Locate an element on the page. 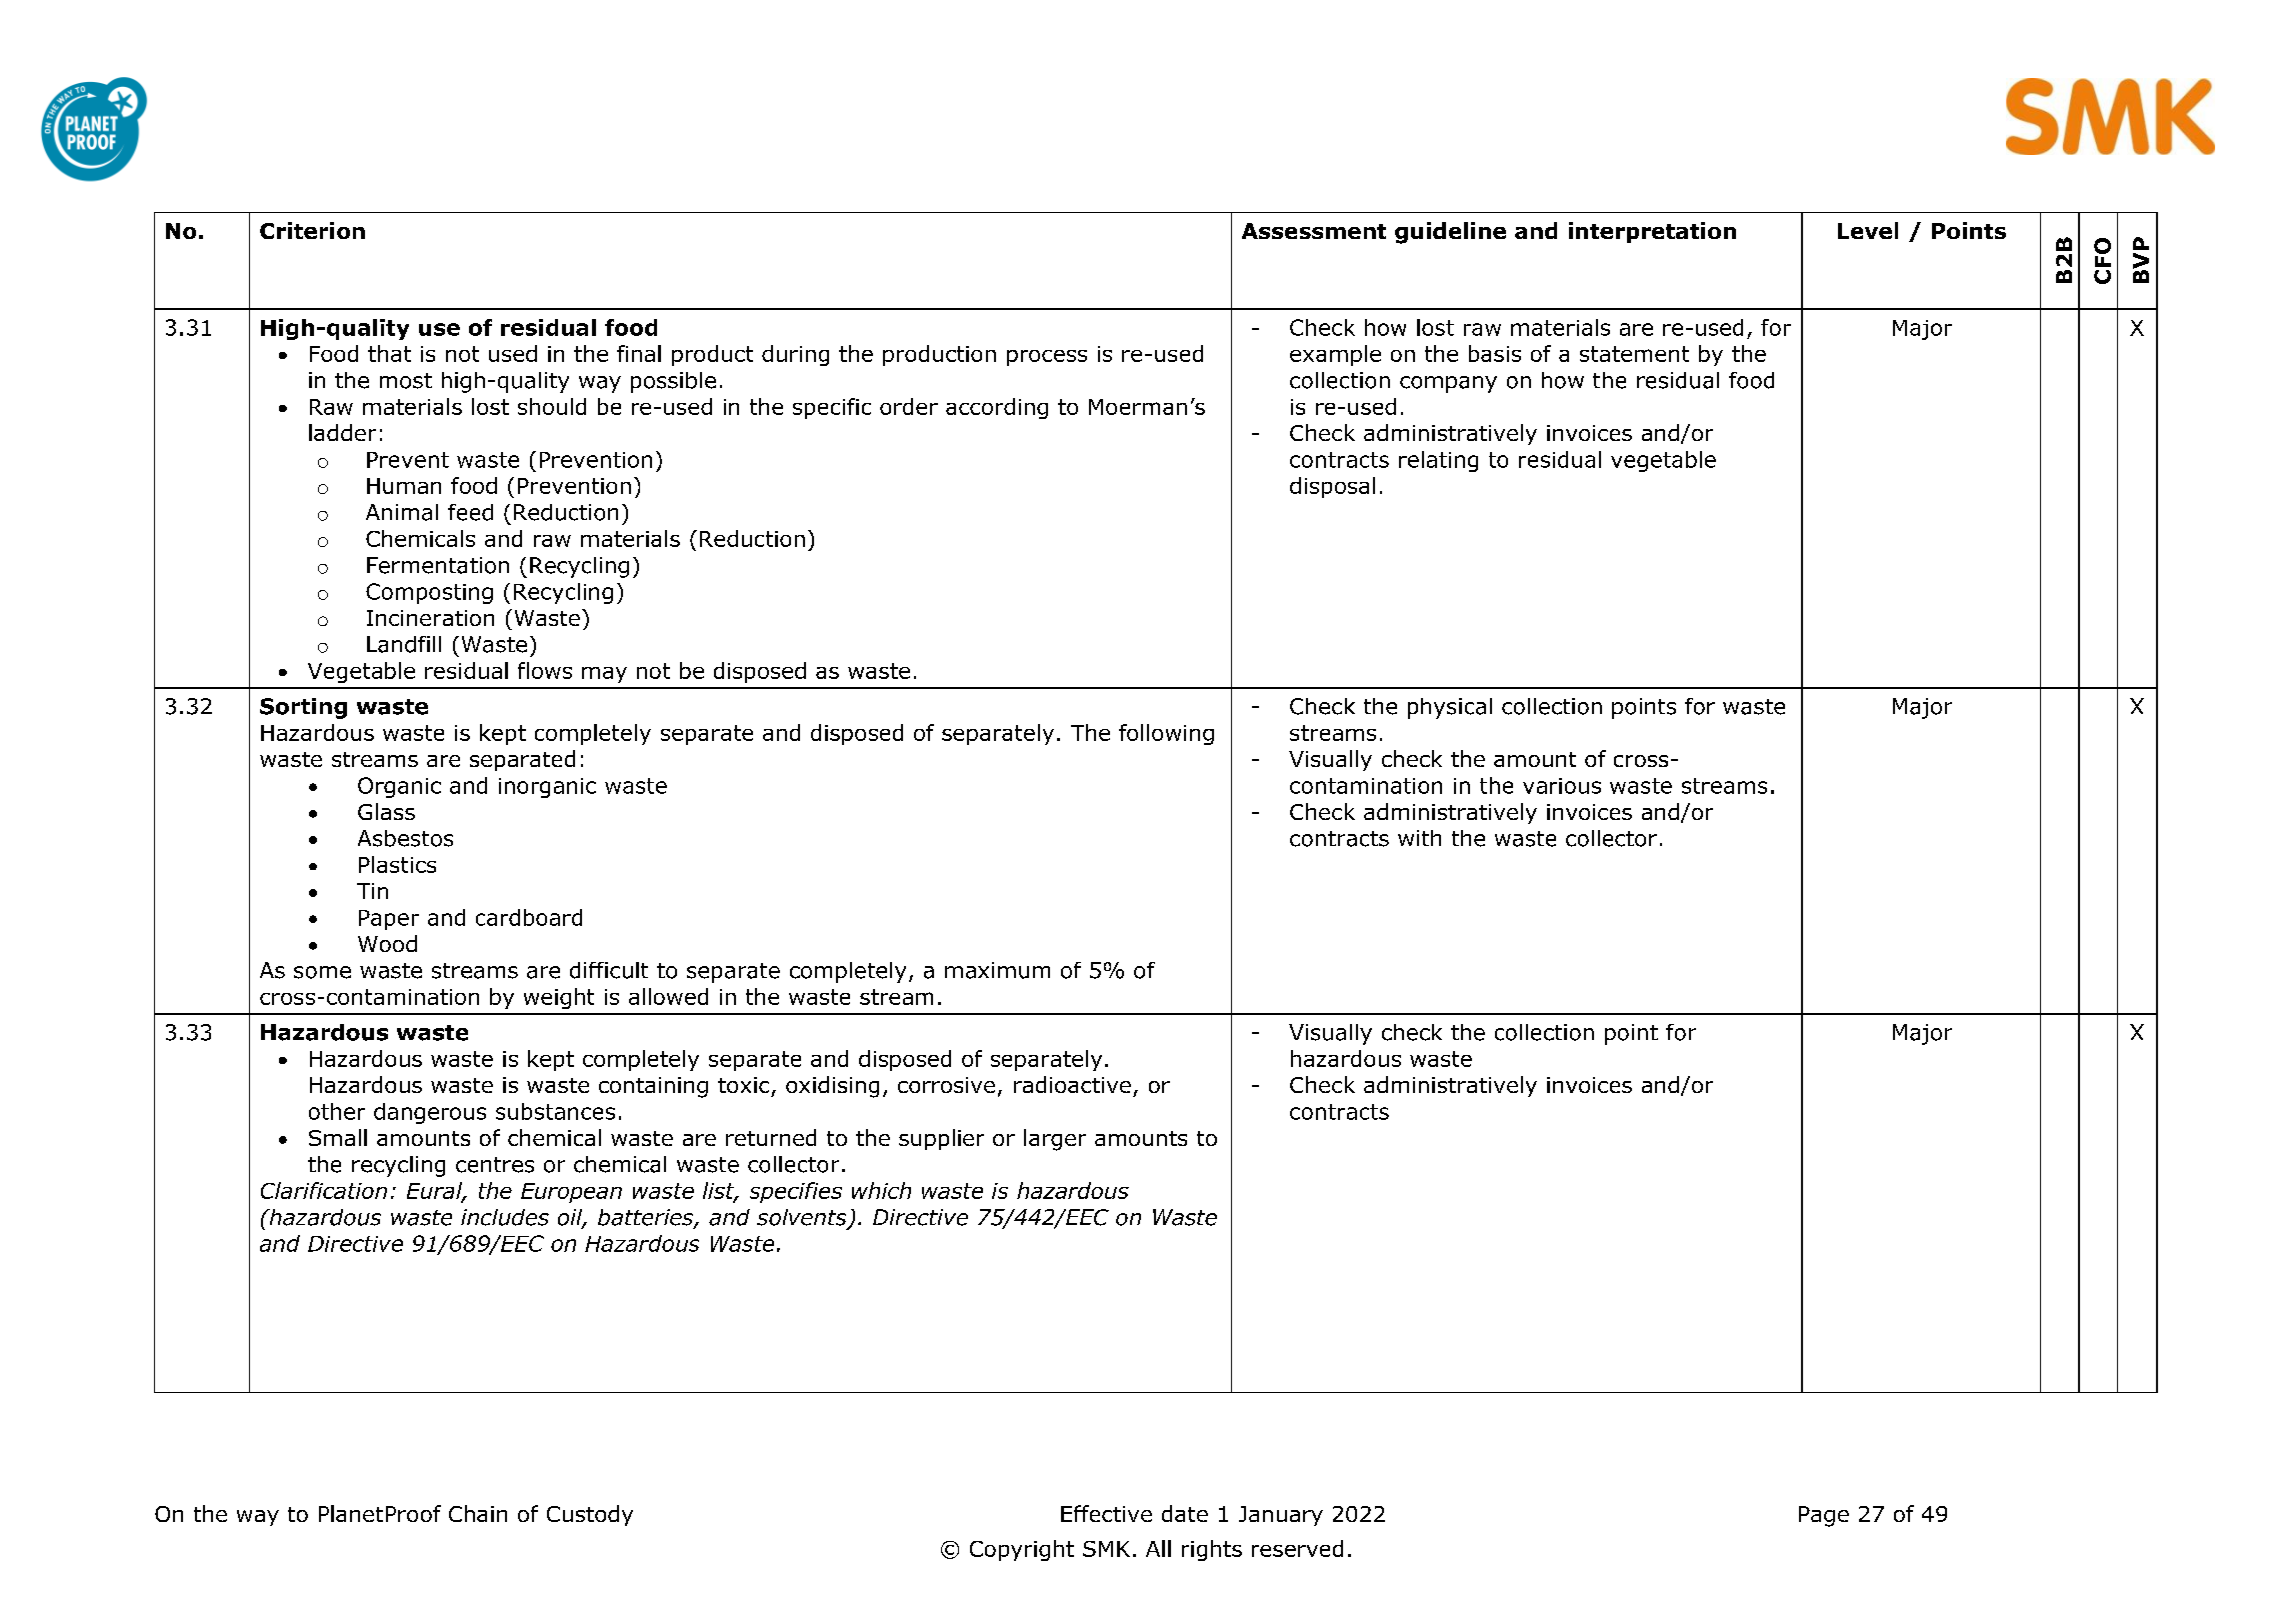 The height and width of the page is (1617, 2287). Chain is located at coordinates (478, 1513).
